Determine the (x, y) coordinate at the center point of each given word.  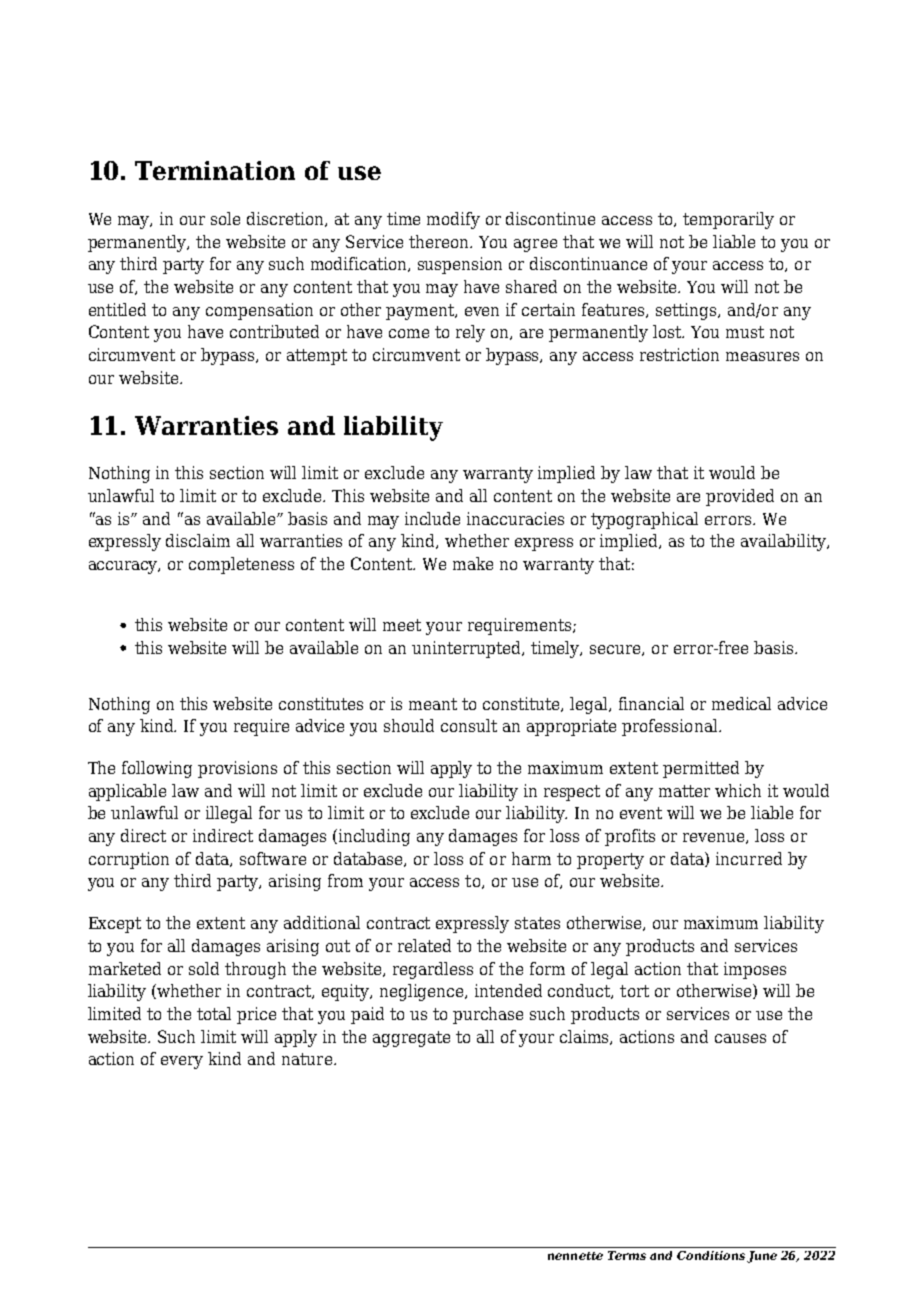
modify (453, 220)
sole (225, 218)
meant (433, 704)
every (182, 1062)
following (157, 769)
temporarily (728, 220)
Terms (627, 1255)
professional (671, 727)
